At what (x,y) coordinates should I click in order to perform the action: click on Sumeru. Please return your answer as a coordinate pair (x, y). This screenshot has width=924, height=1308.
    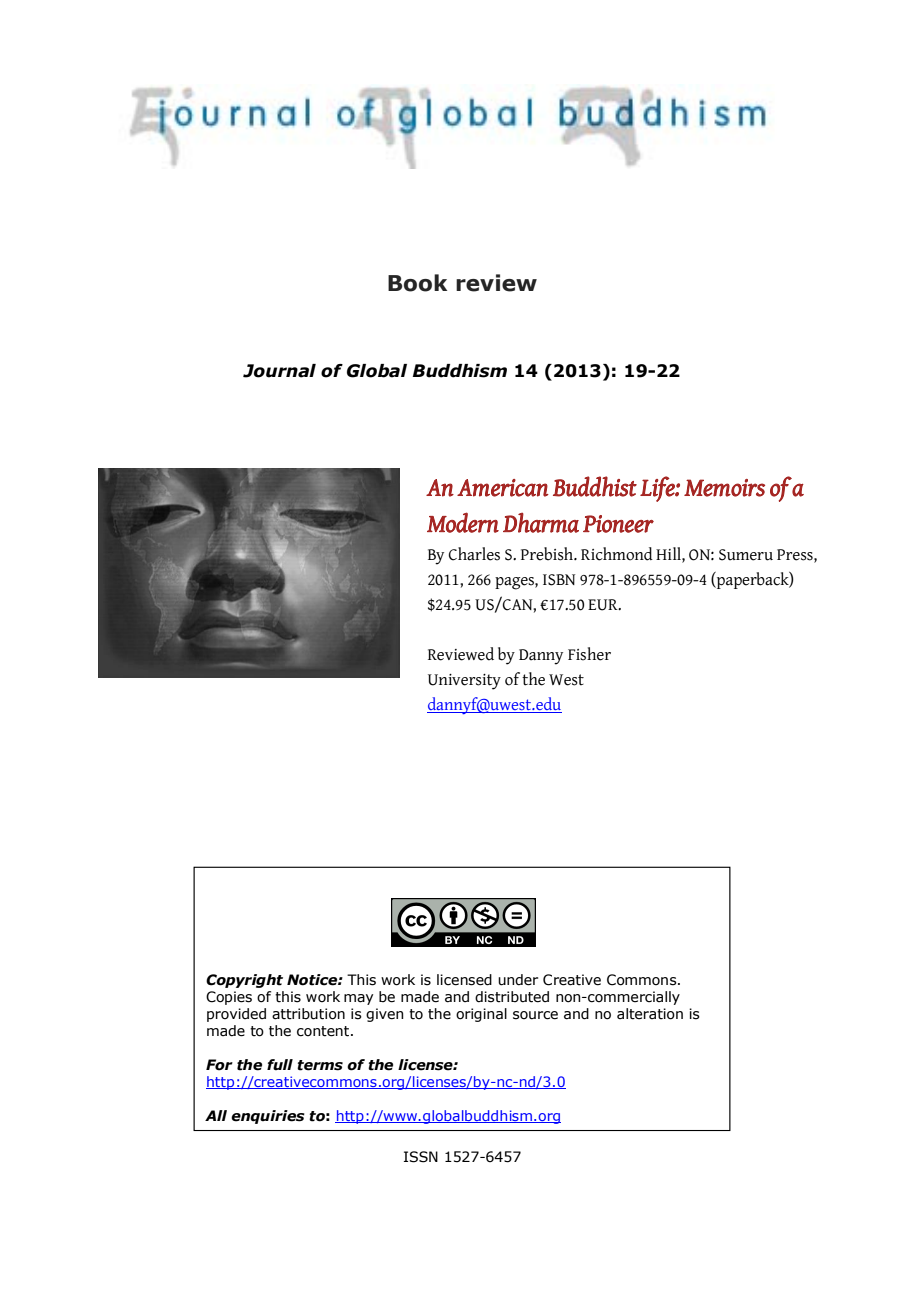
    Looking at the image, I should click on (746, 555).
